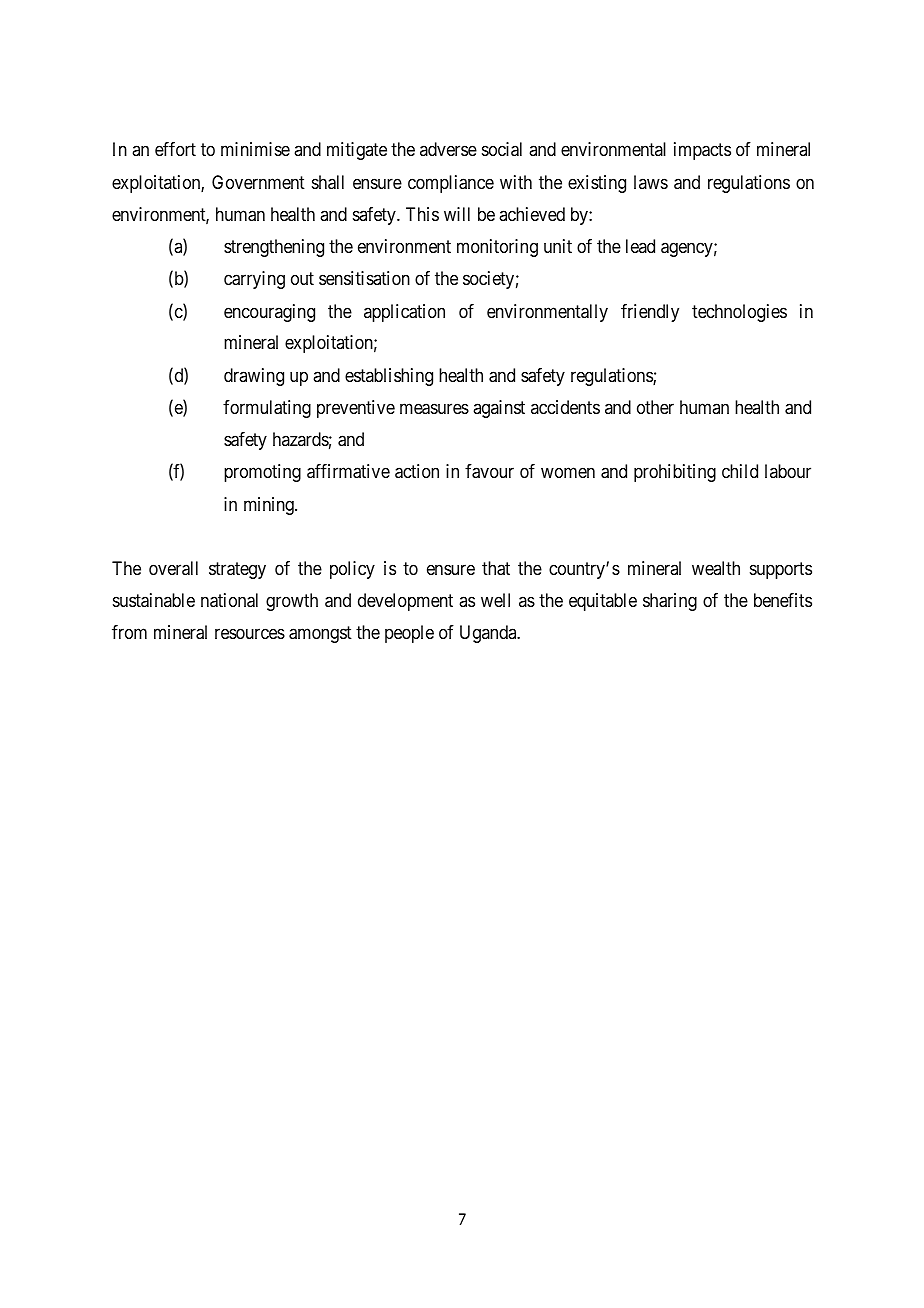  Describe the element at coordinates (670, 602) in the screenshot. I see `sharing` at that location.
